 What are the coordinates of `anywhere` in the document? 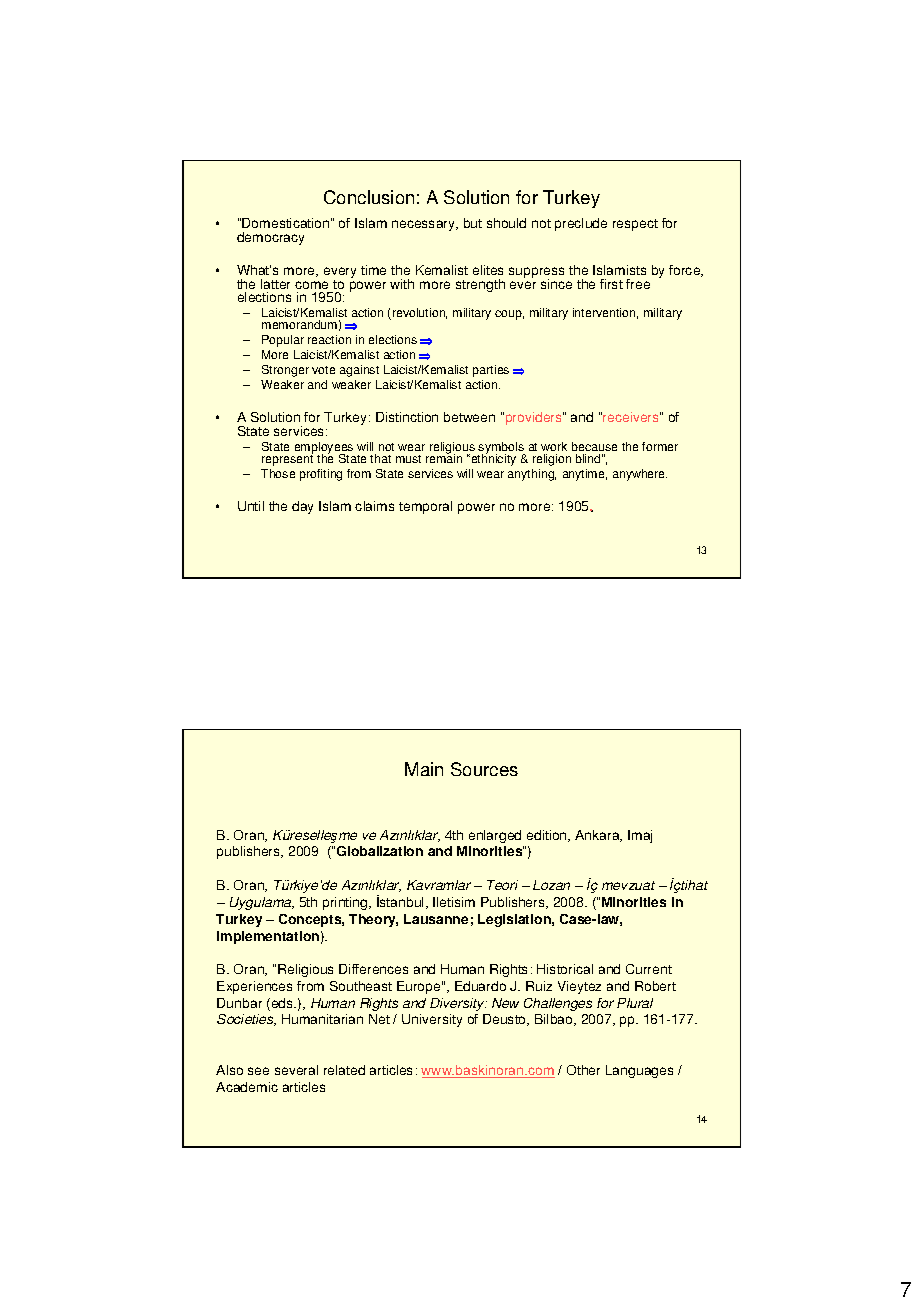 It's located at (640, 475).
